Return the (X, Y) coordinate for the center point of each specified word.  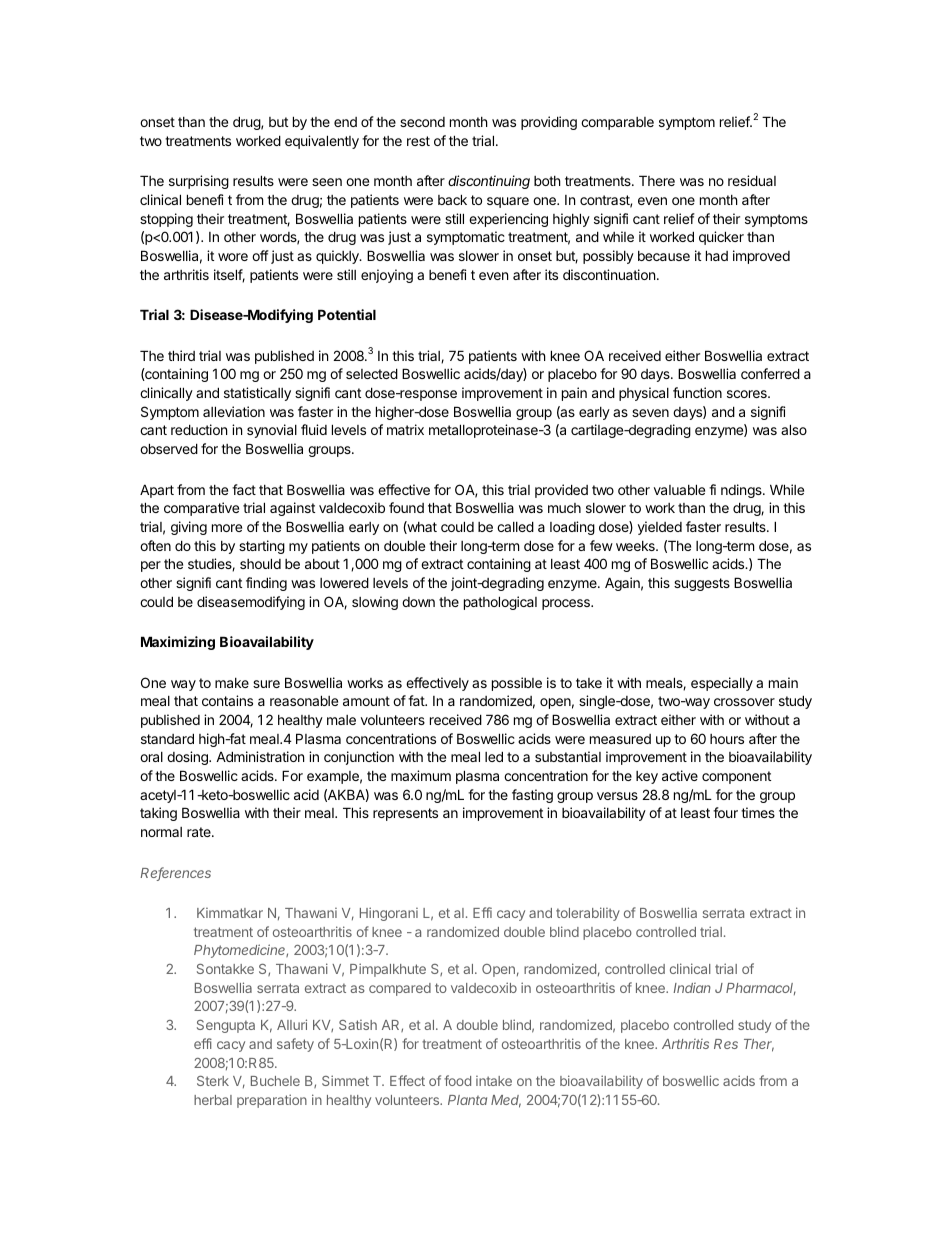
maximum (421, 775)
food (457, 1080)
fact (244, 489)
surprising (199, 182)
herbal (213, 1100)
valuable (679, 489)
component (736, 777)
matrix (405, 429)
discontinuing (489, 182)
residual (752, 180)
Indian (692, 988)
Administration (260, 756)
